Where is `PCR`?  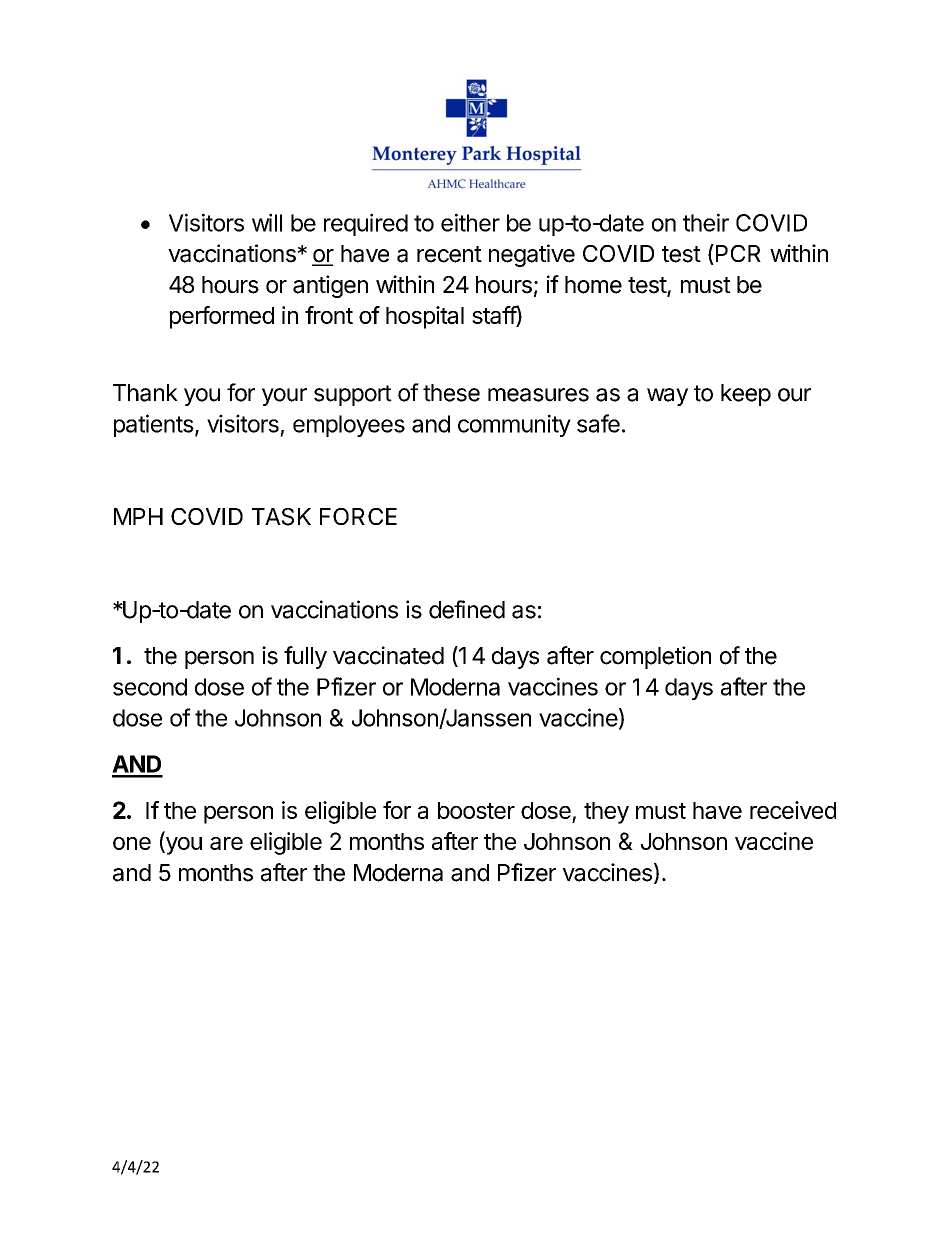
PCR is located at coordinates (738, 253).
